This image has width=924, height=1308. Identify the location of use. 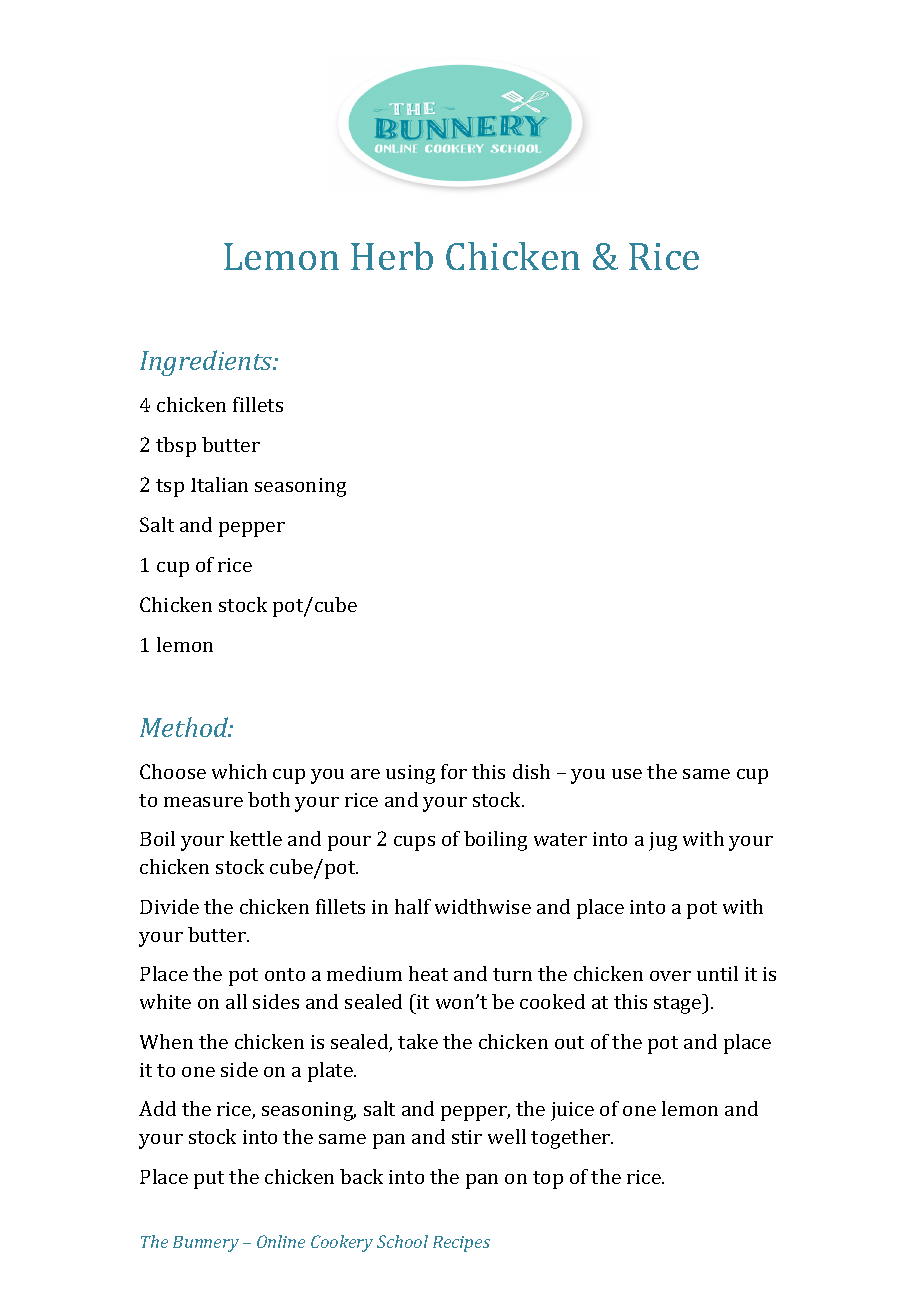
(627, 774).
